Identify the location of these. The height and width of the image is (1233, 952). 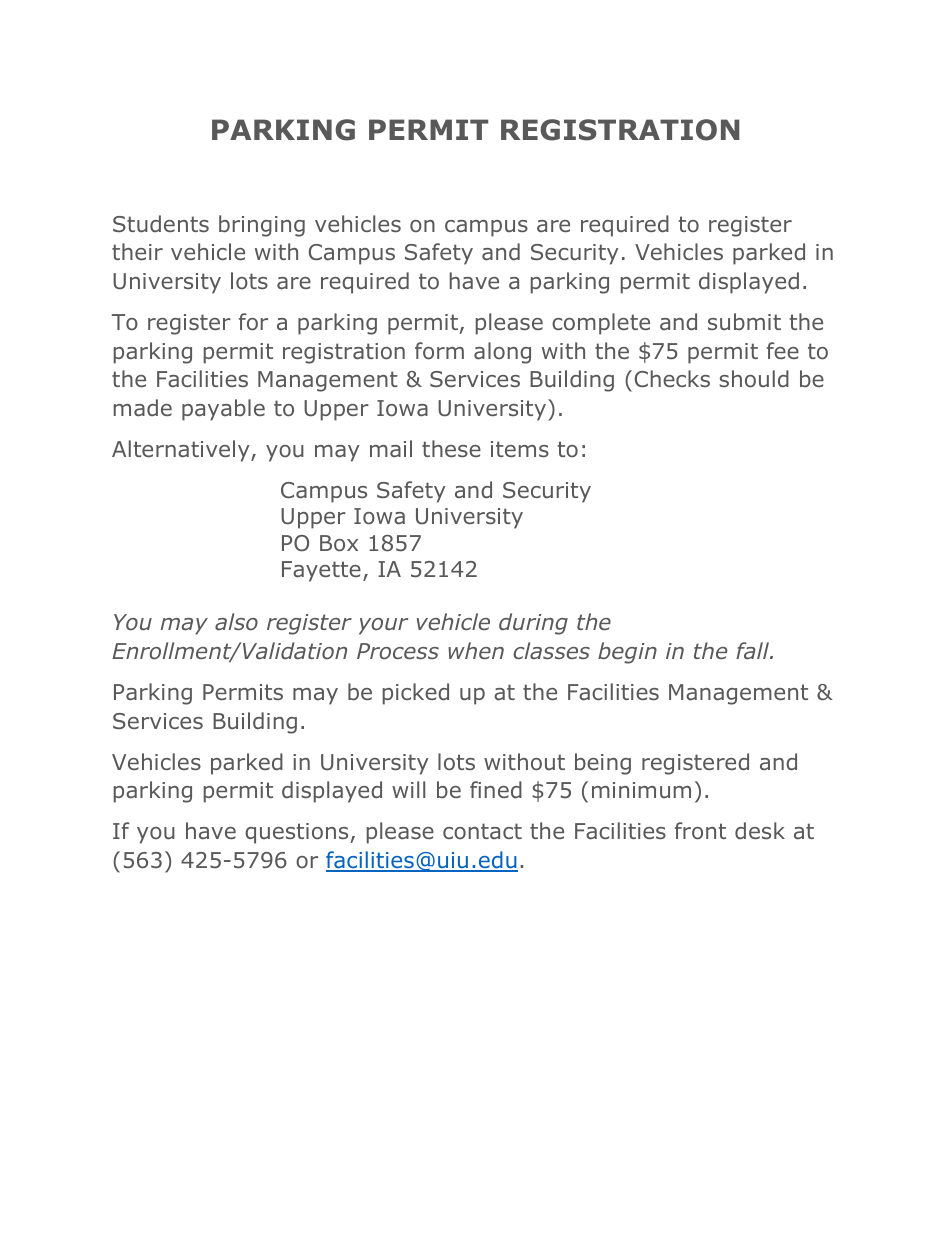
(451, 448).
